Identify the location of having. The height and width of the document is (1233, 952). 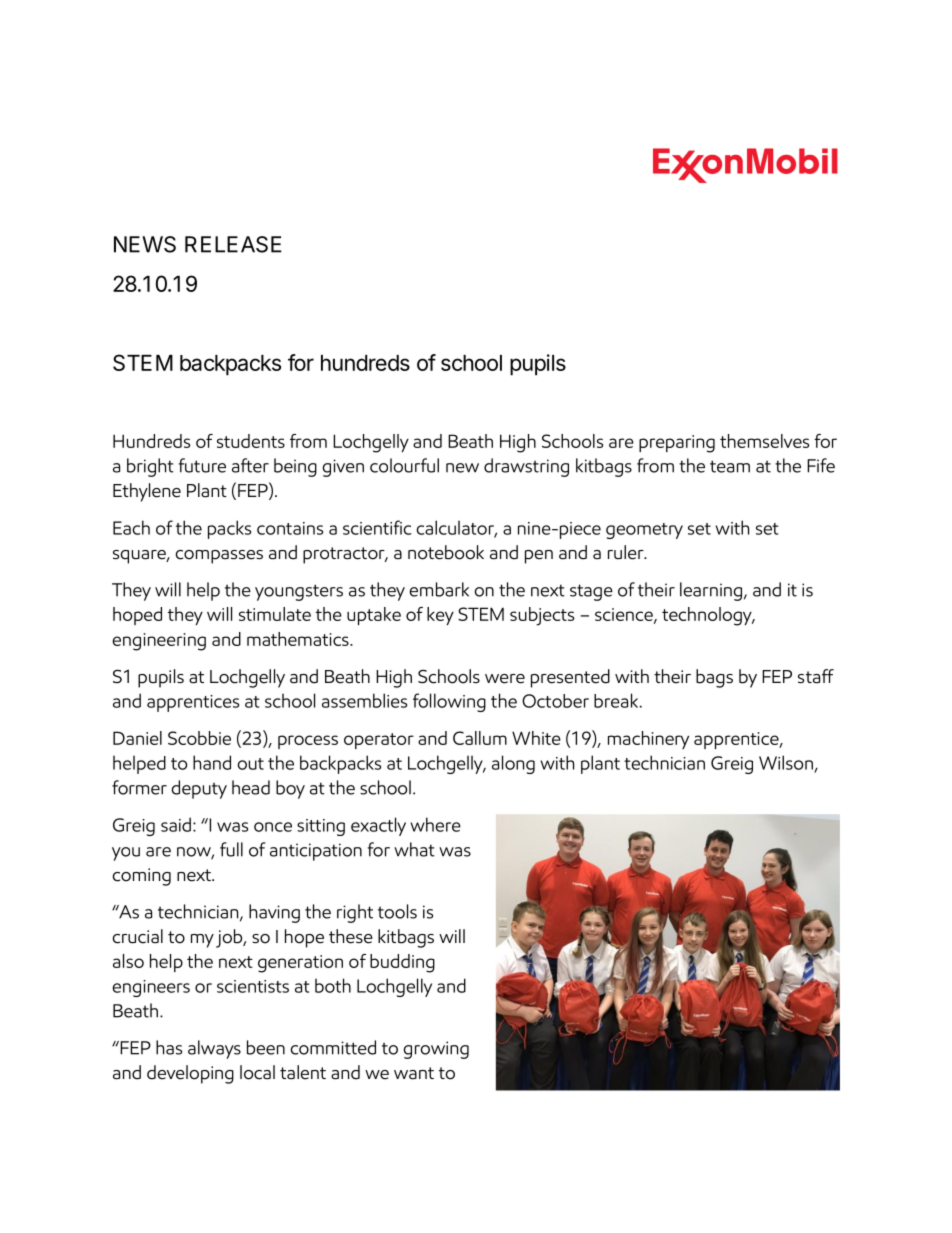
(274, 913).
